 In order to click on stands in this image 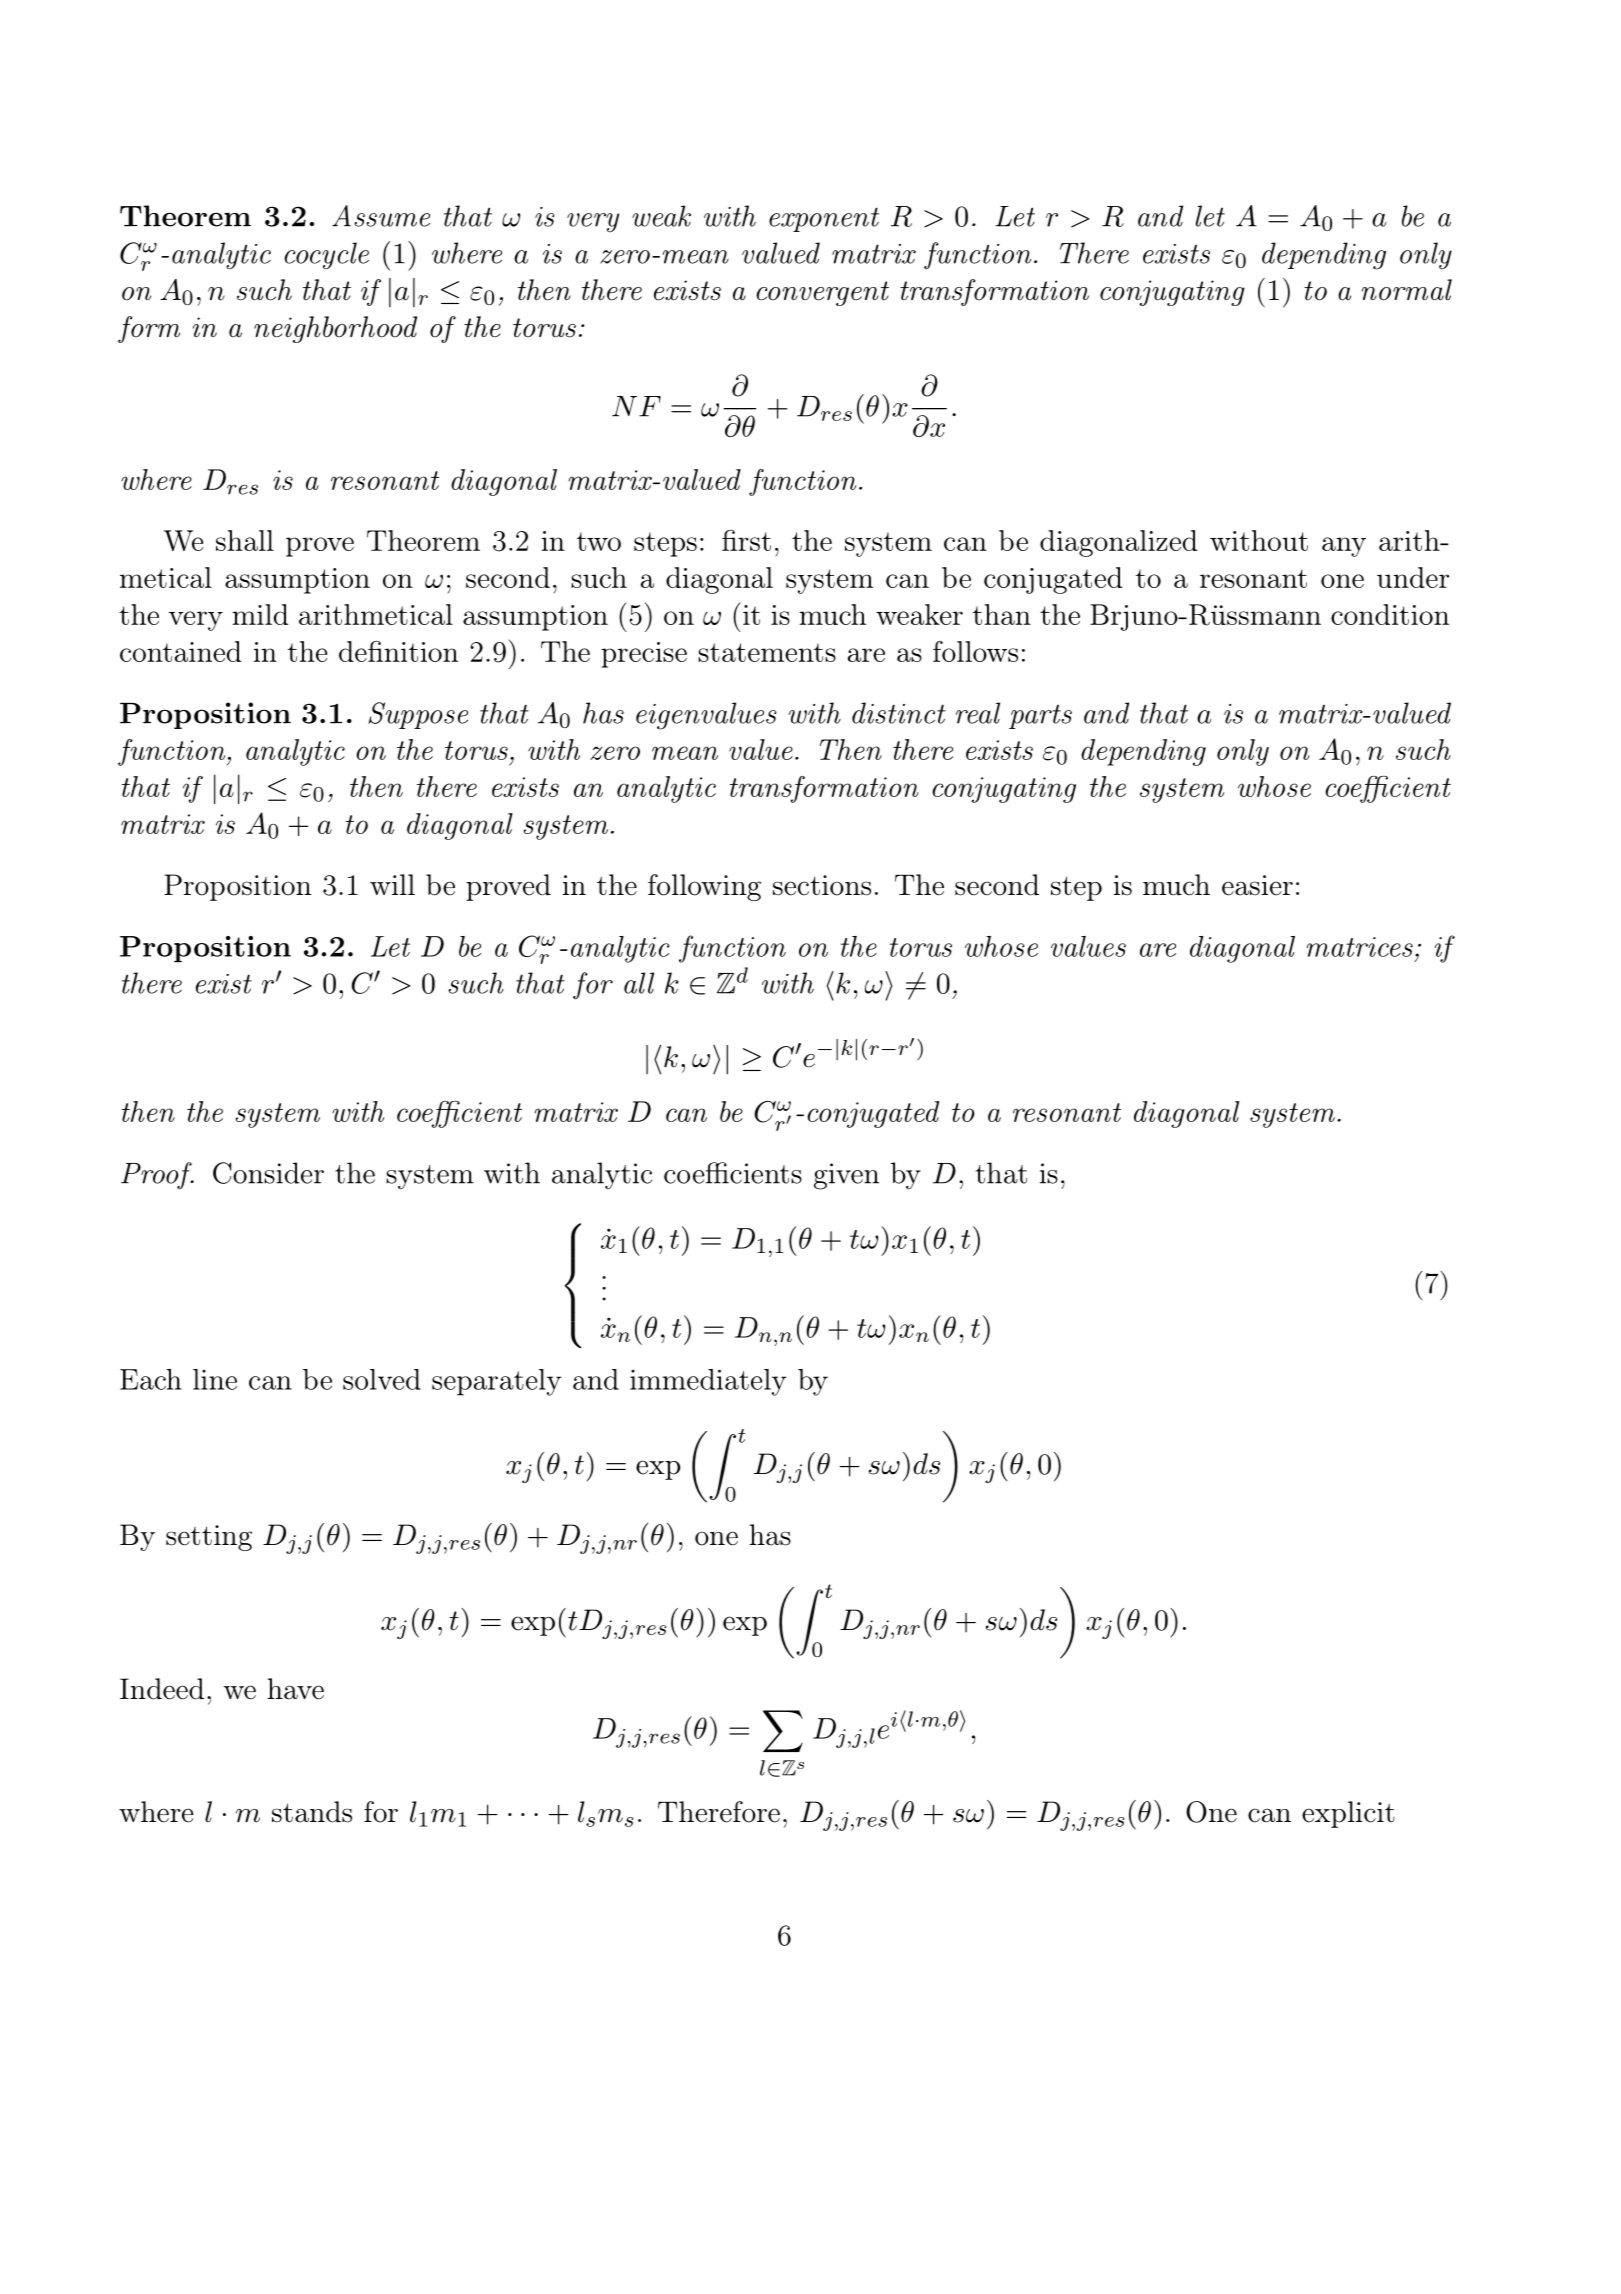, I will do `click(312, 1812)`.
